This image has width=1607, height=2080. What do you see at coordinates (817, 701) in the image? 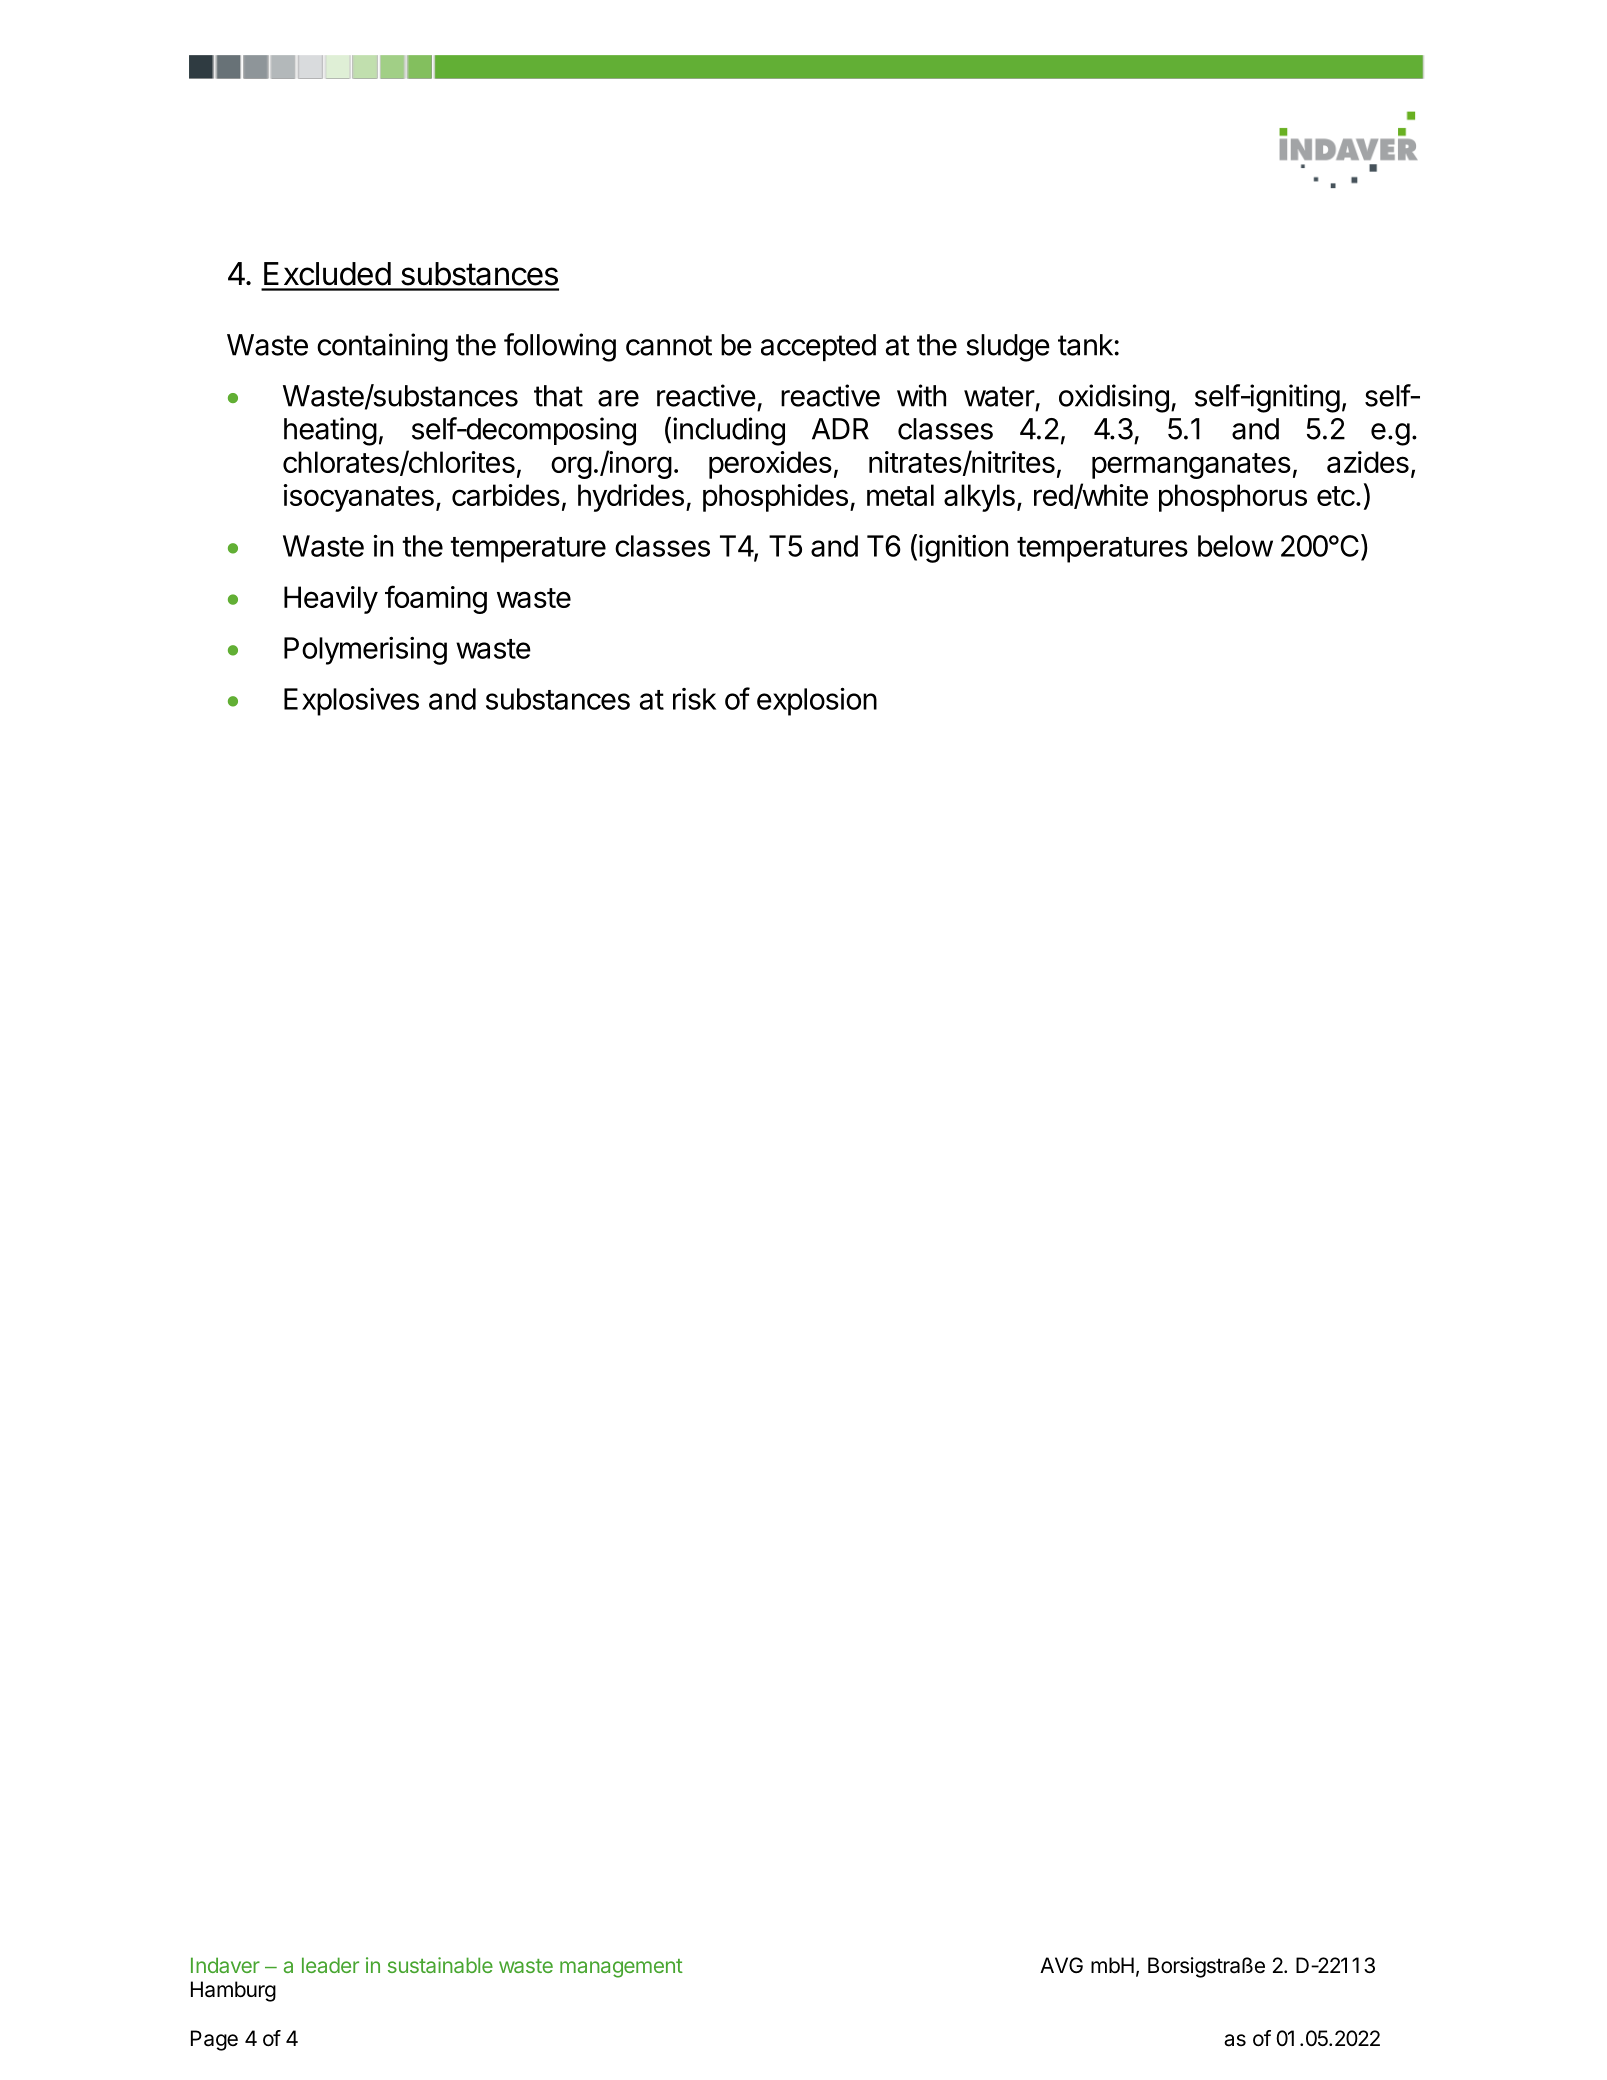
I see `explosion` at bounding box center [817, 701].
